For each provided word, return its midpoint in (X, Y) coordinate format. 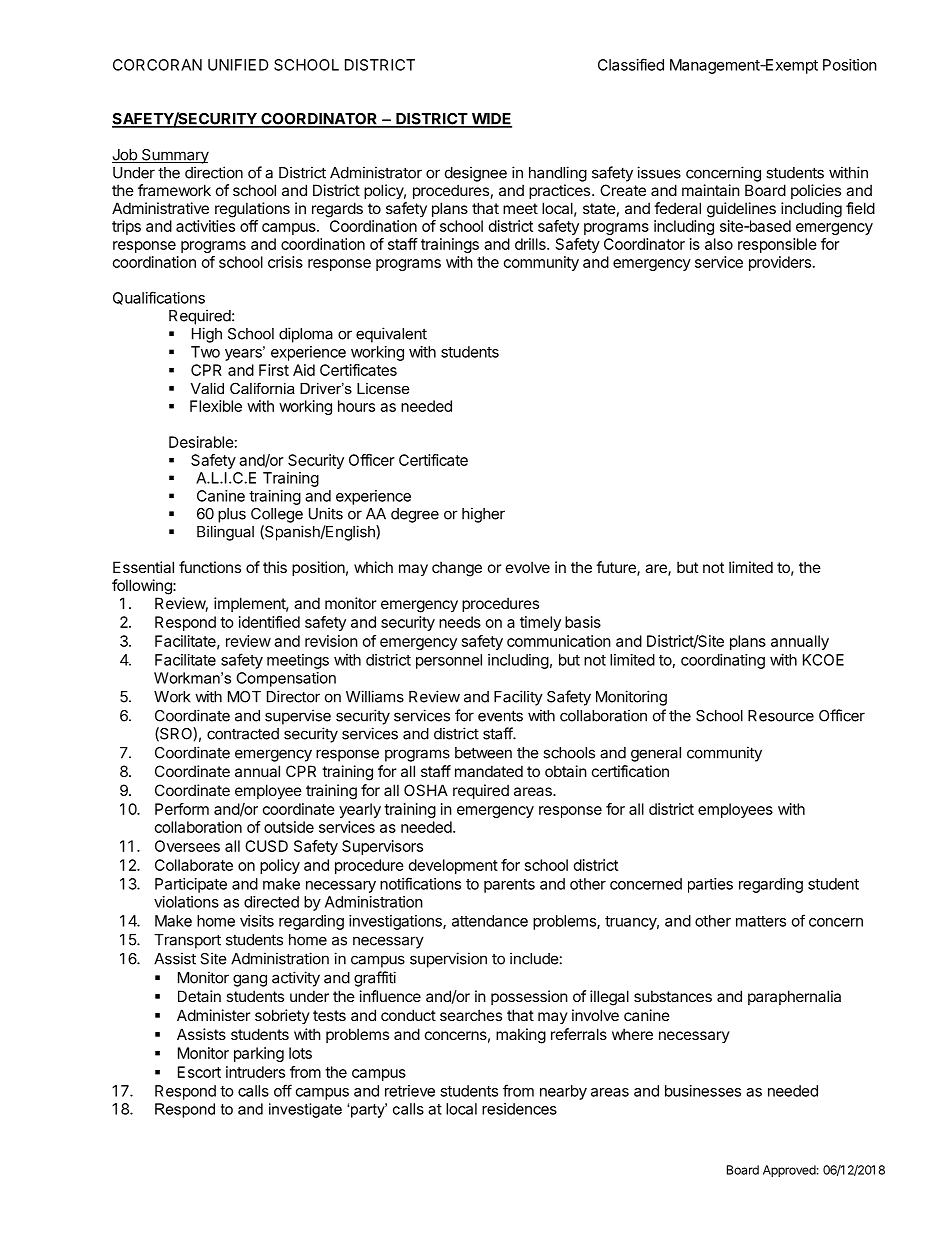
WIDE (490, 120)
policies (816, 191)
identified (269, 622)
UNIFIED (238, 65)
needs (460, 622)
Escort (199, 1072)
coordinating (723, 661)
